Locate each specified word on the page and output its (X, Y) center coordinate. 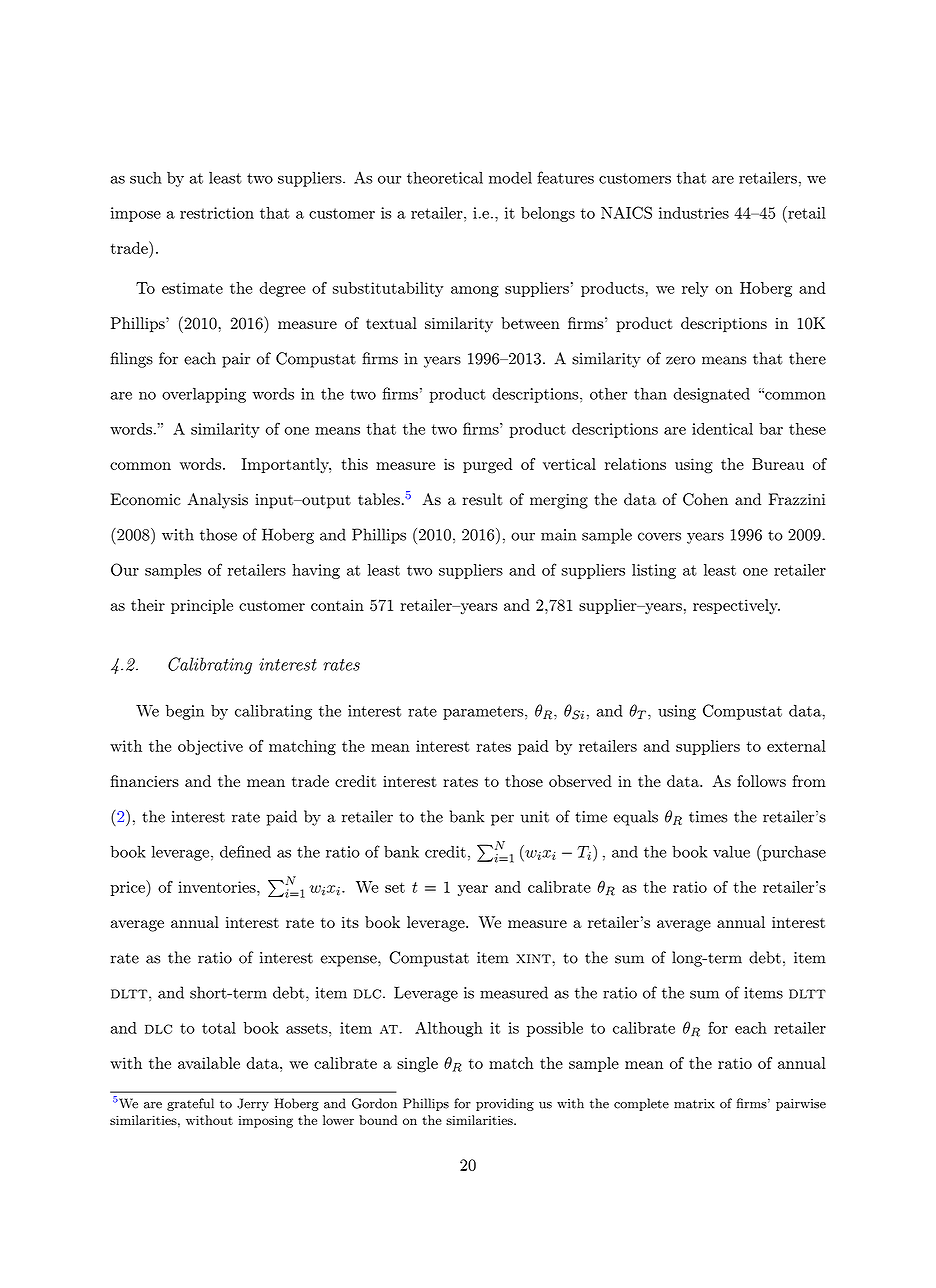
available (209, 1063)
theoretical (445, 177)
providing (505, 1104)
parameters (483, 713)
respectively (736, 606)
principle (202, 606)
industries (694, 213)
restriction (217, 213)
